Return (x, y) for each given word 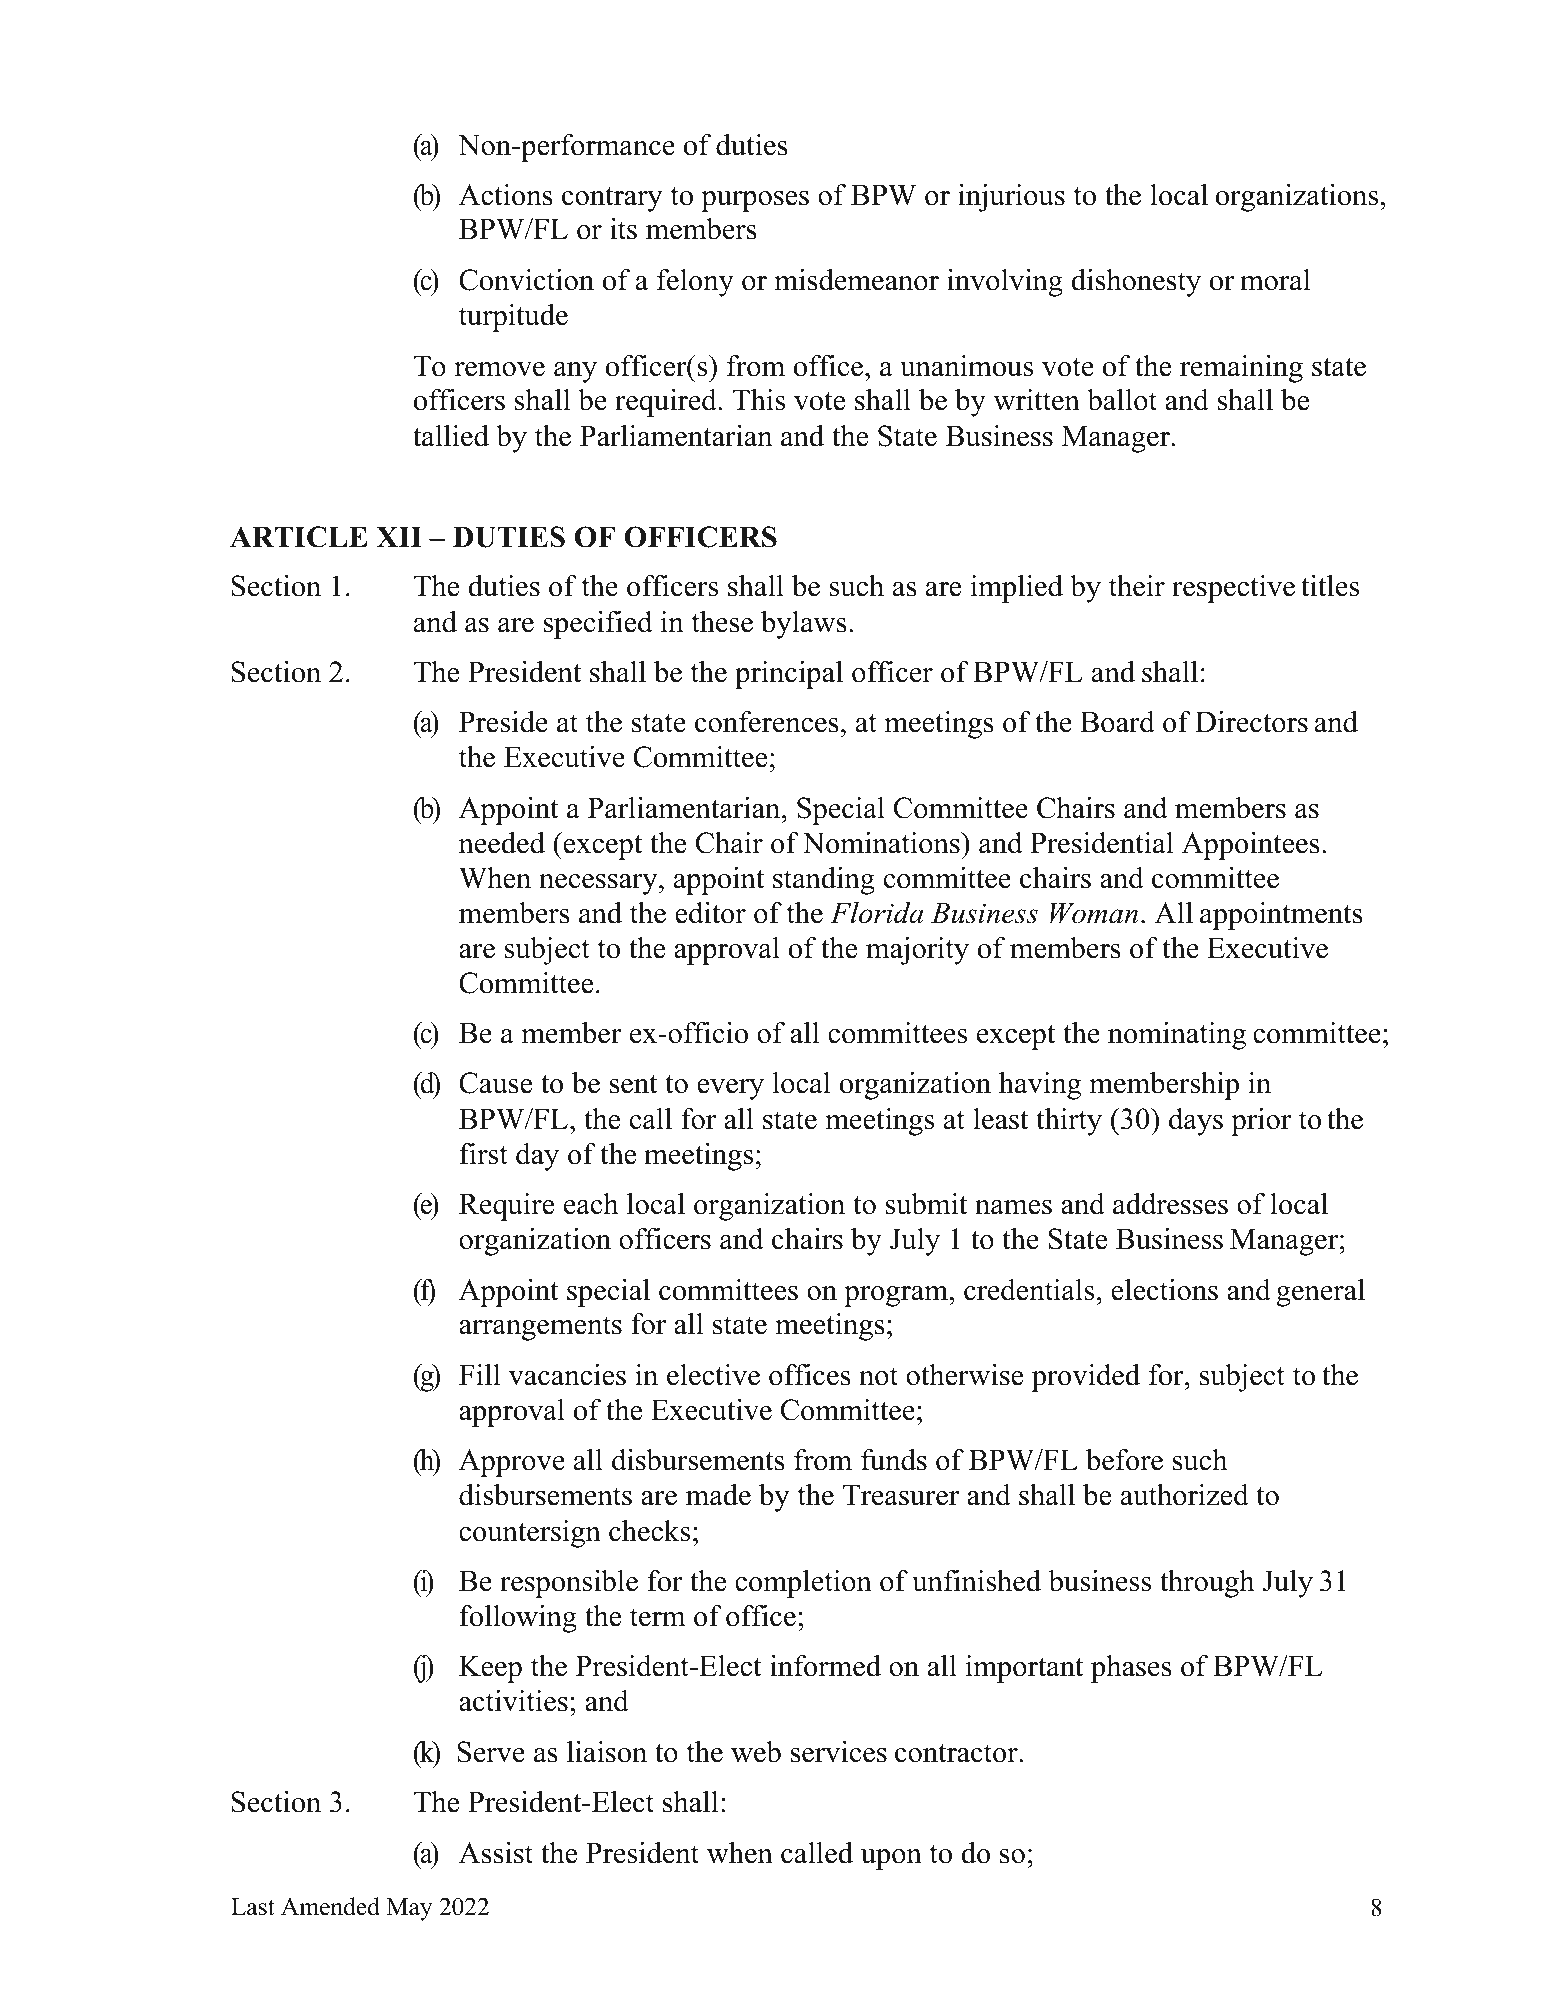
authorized (1185, 1495)
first (483, 1154)
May (409, 1909)
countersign (530, 1534)
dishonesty (1136, 283)
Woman (1094, 913)
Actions (506, 195)
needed (502, 843)
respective (1233, 589)
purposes (755, 201)
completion (803, 1584)
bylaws (804, 625)
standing (824, 881)
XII (399, 536)
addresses (1170, 1204)
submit (926, 1204)
